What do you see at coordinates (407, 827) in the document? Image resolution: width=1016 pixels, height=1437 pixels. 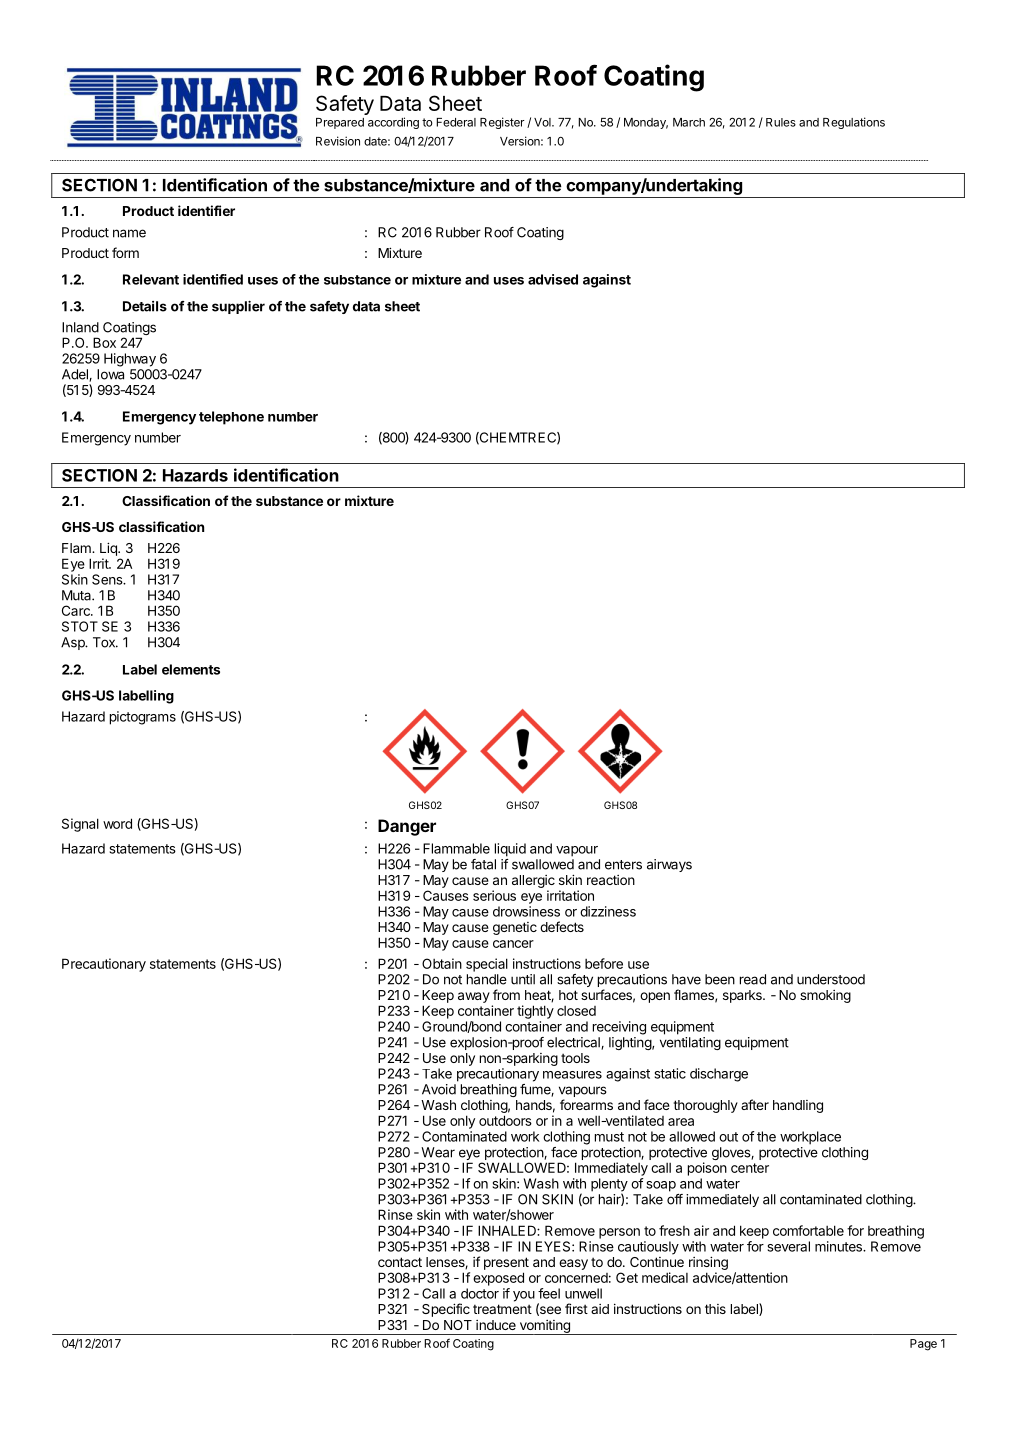 I see `Danger` at bounding box center [407, 827].
